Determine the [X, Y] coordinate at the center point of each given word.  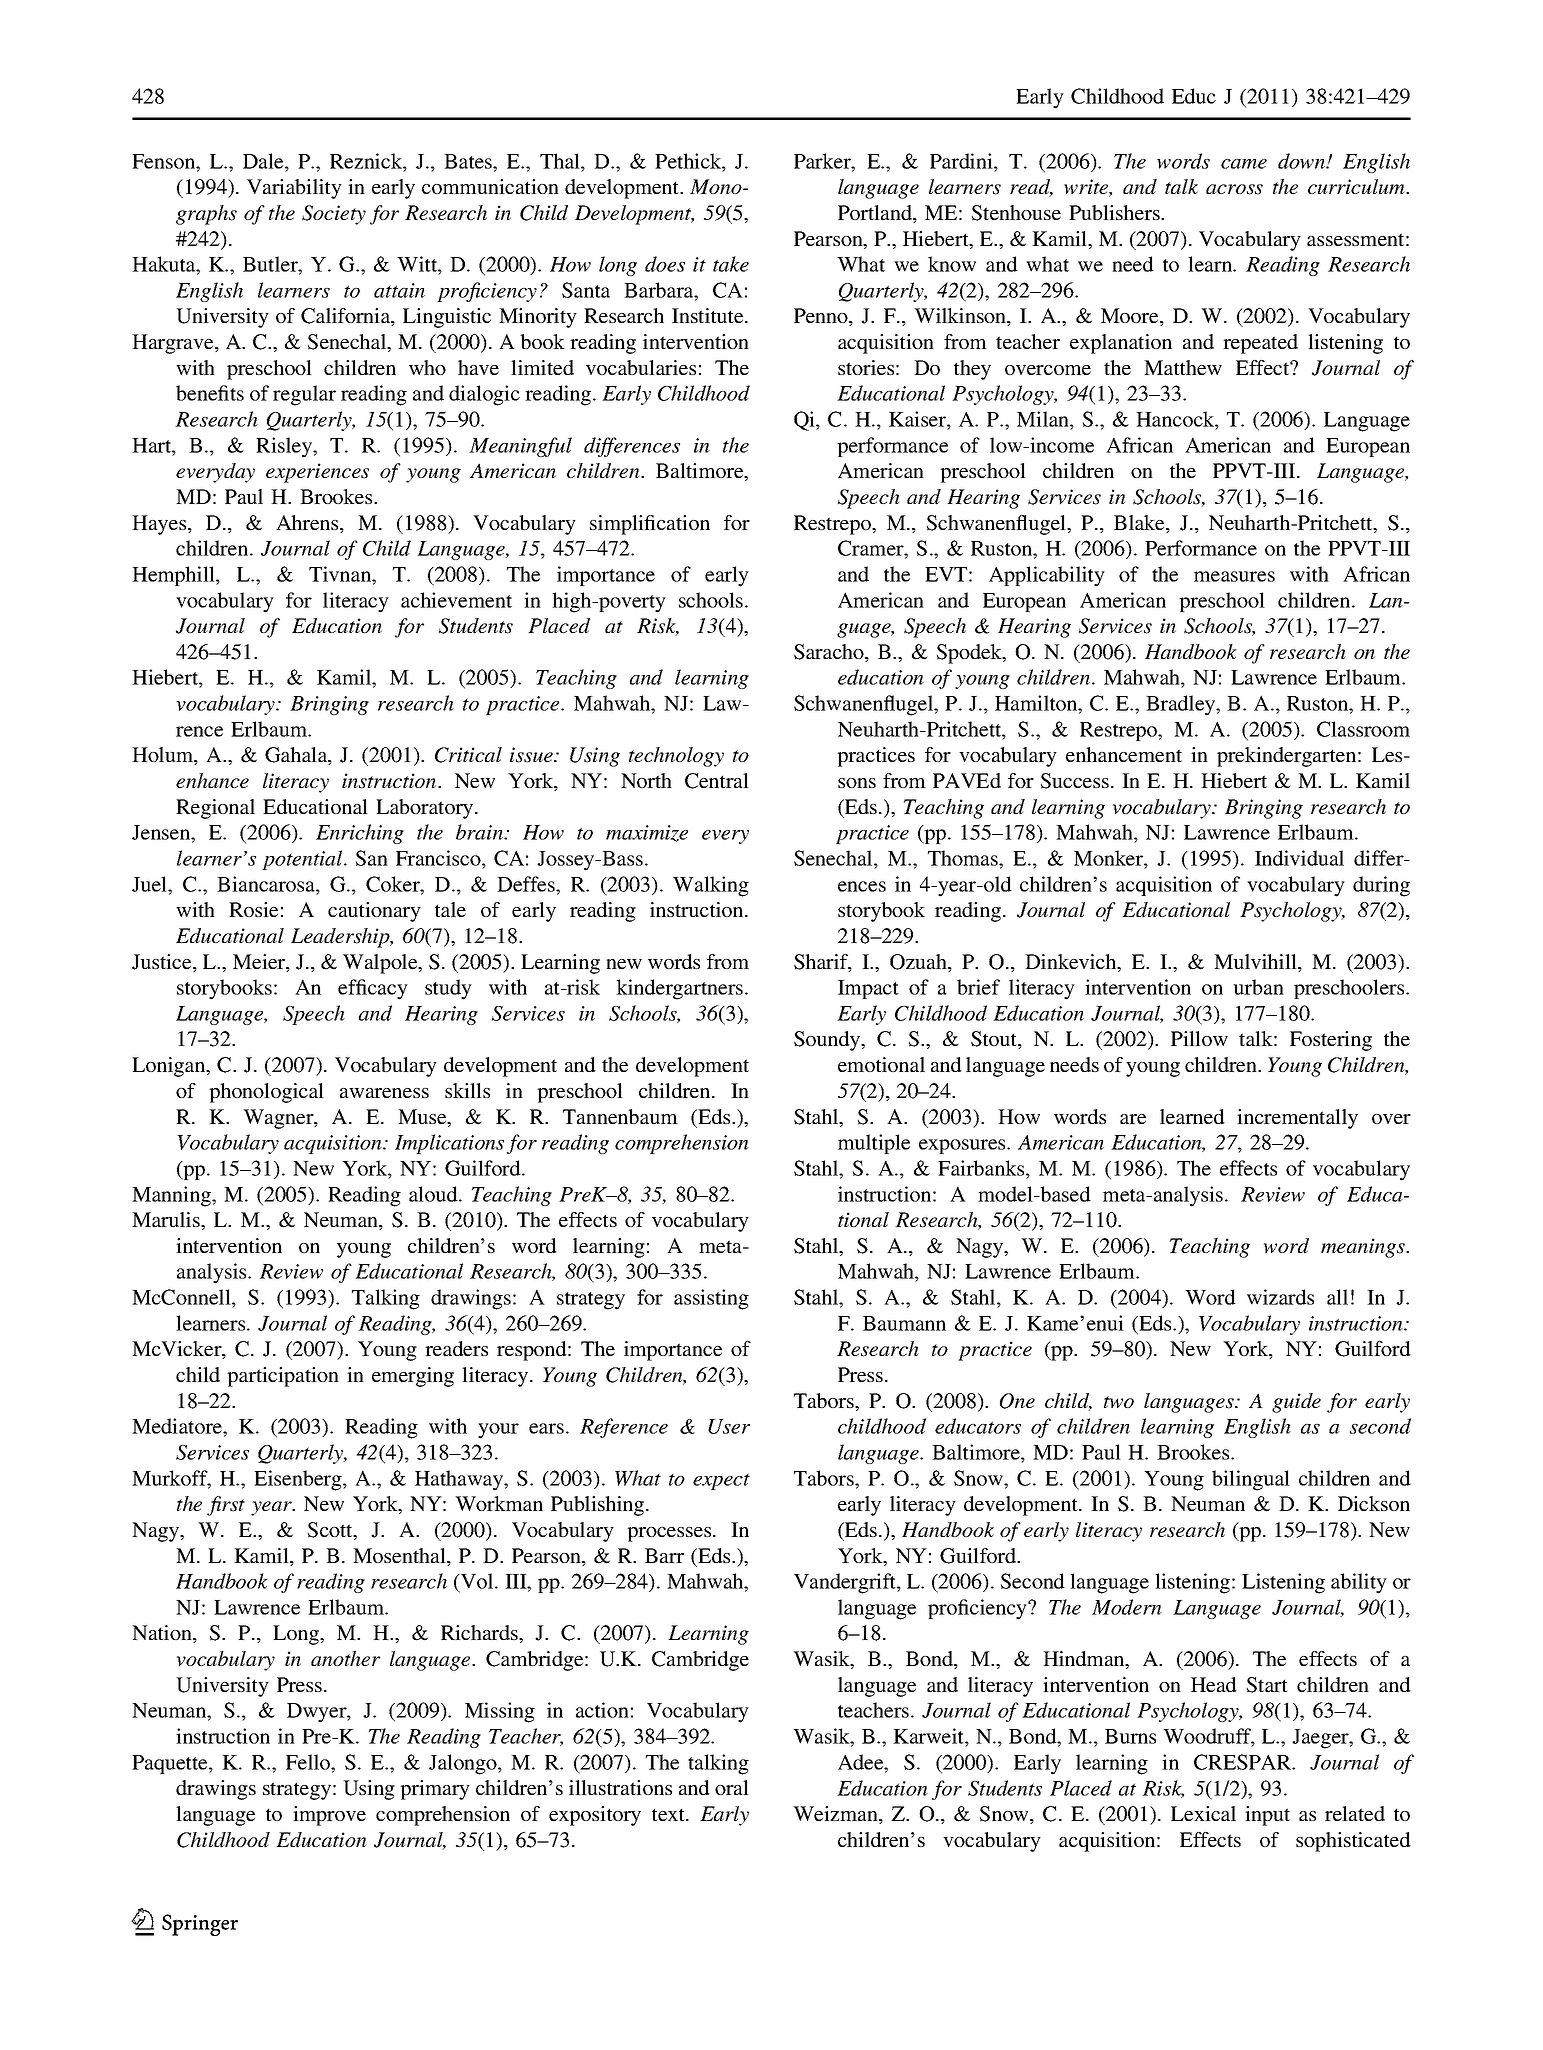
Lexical [1203, 1813]
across [1234, 189]
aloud [434, 1194]
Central [717, 781]
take [731, 264]
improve [329, 1816]
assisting [711, 1299]
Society [334, 215]
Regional [215, 809]
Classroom [1363, 729]
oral [732, 1787]
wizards [1280, 1297]
